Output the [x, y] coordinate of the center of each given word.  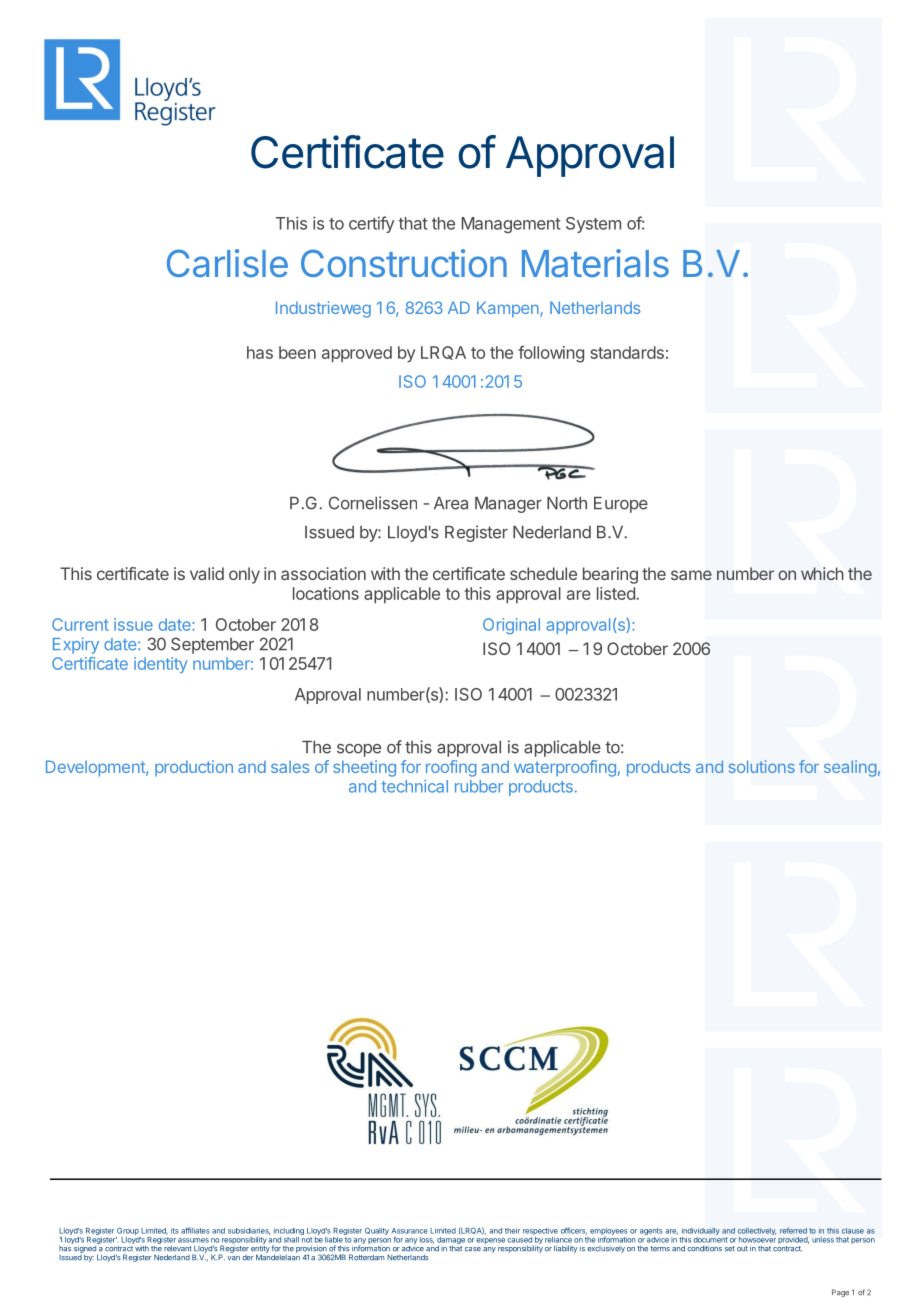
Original [511, 626]
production [194, 768]
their [512, 1231]
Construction [404, 263]
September [212, 645]
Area [451, 503]
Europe [621, 505]
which [822, 573]
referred [793, 1230]
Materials [595, 263]
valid [207, 573]
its [175, 1231]
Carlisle [227, 263]
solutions [762, 766]
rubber [479, 786]
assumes [193, 1240]
